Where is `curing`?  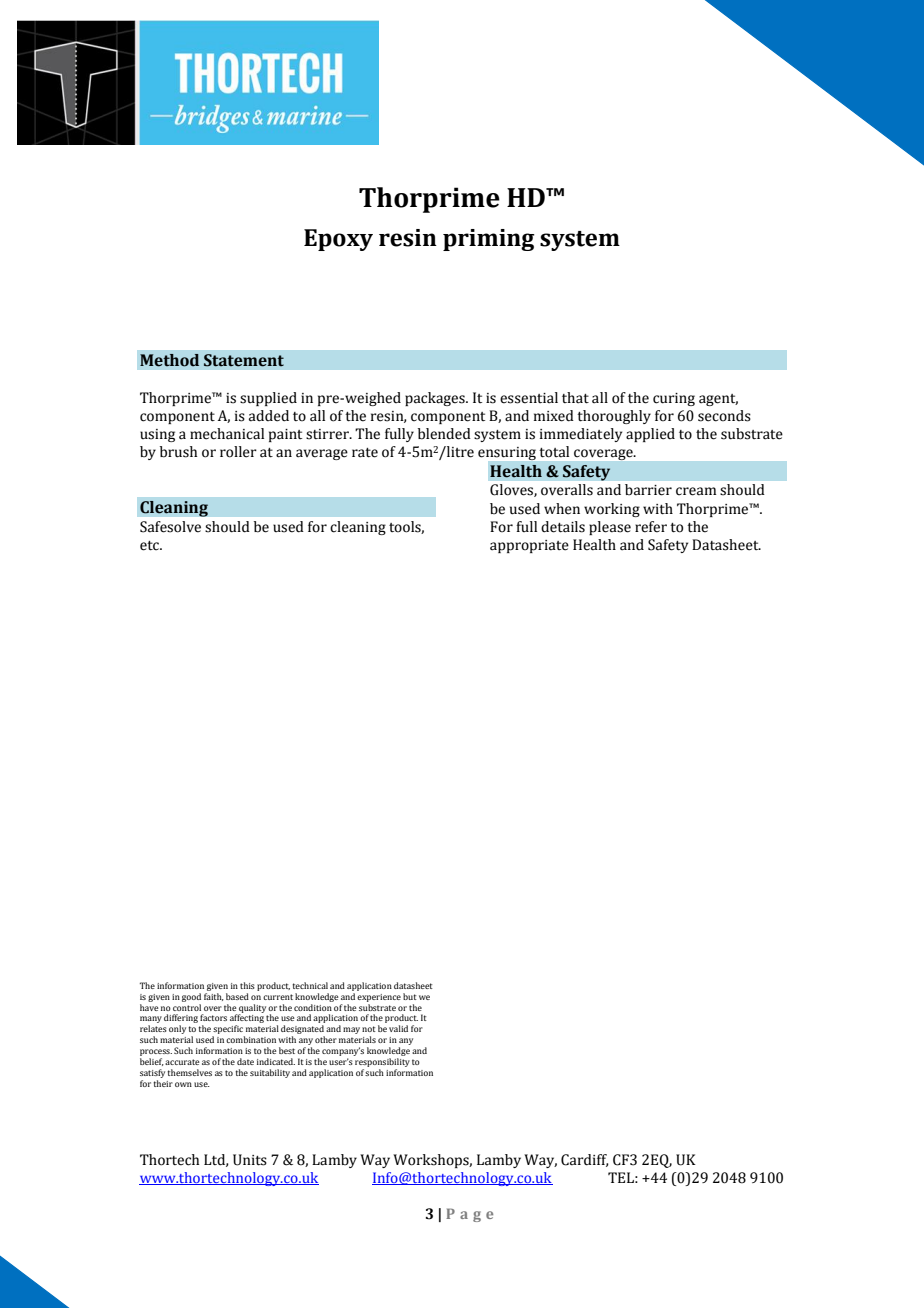
curing is located at coordinates (674, 399).
